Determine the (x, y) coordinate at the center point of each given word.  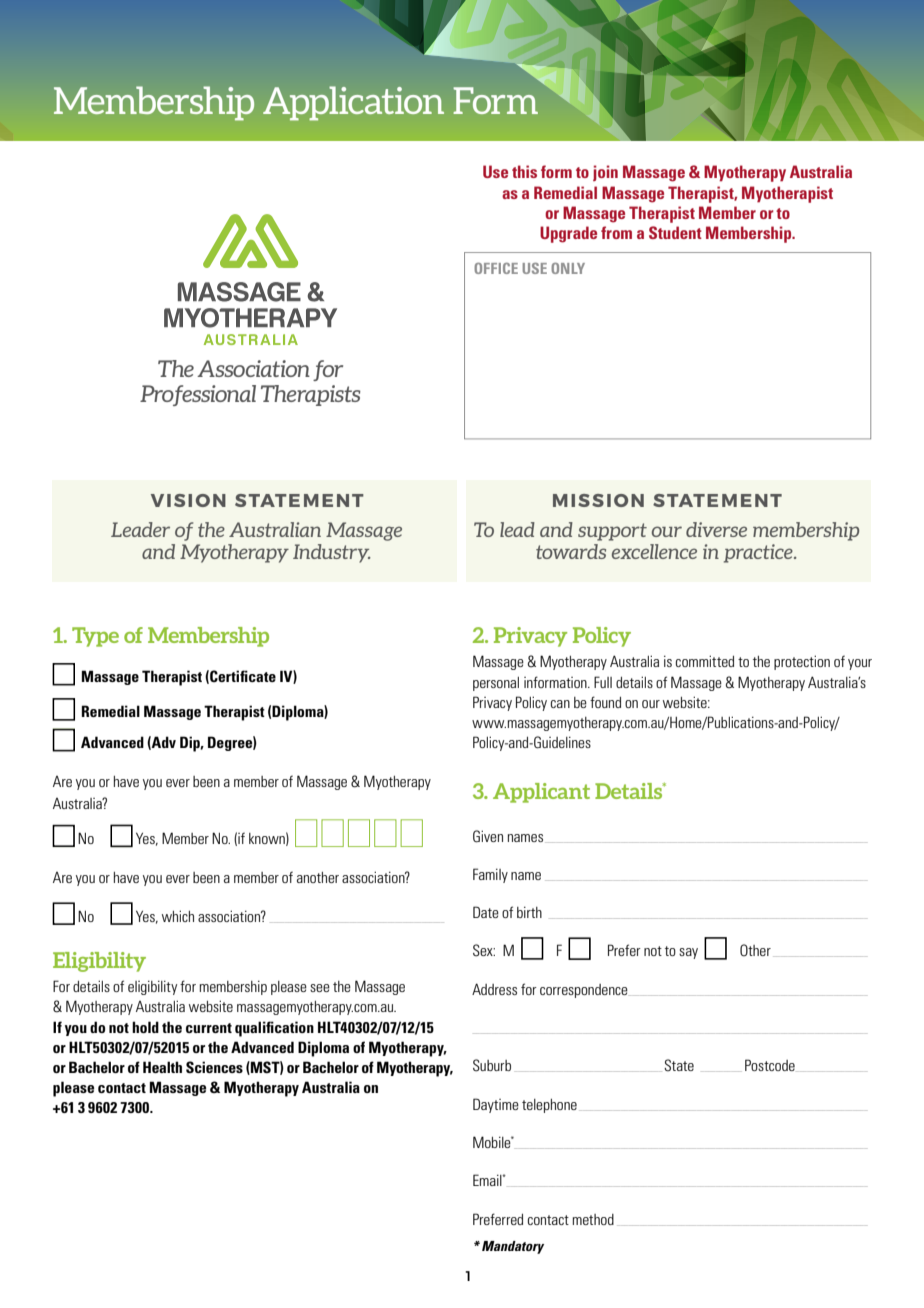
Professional (198, 395)
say (688, 953)
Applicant (541, 793)
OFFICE (496, 268)
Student (675, 232)
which (178, 916)
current (209, 1028)
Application (353, 103)
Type (95, 637)
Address (494, 989)
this (524, 171)
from (616, 232)
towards (571, 551)
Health (162, 1067)
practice (759, 553)
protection (802, 662)
